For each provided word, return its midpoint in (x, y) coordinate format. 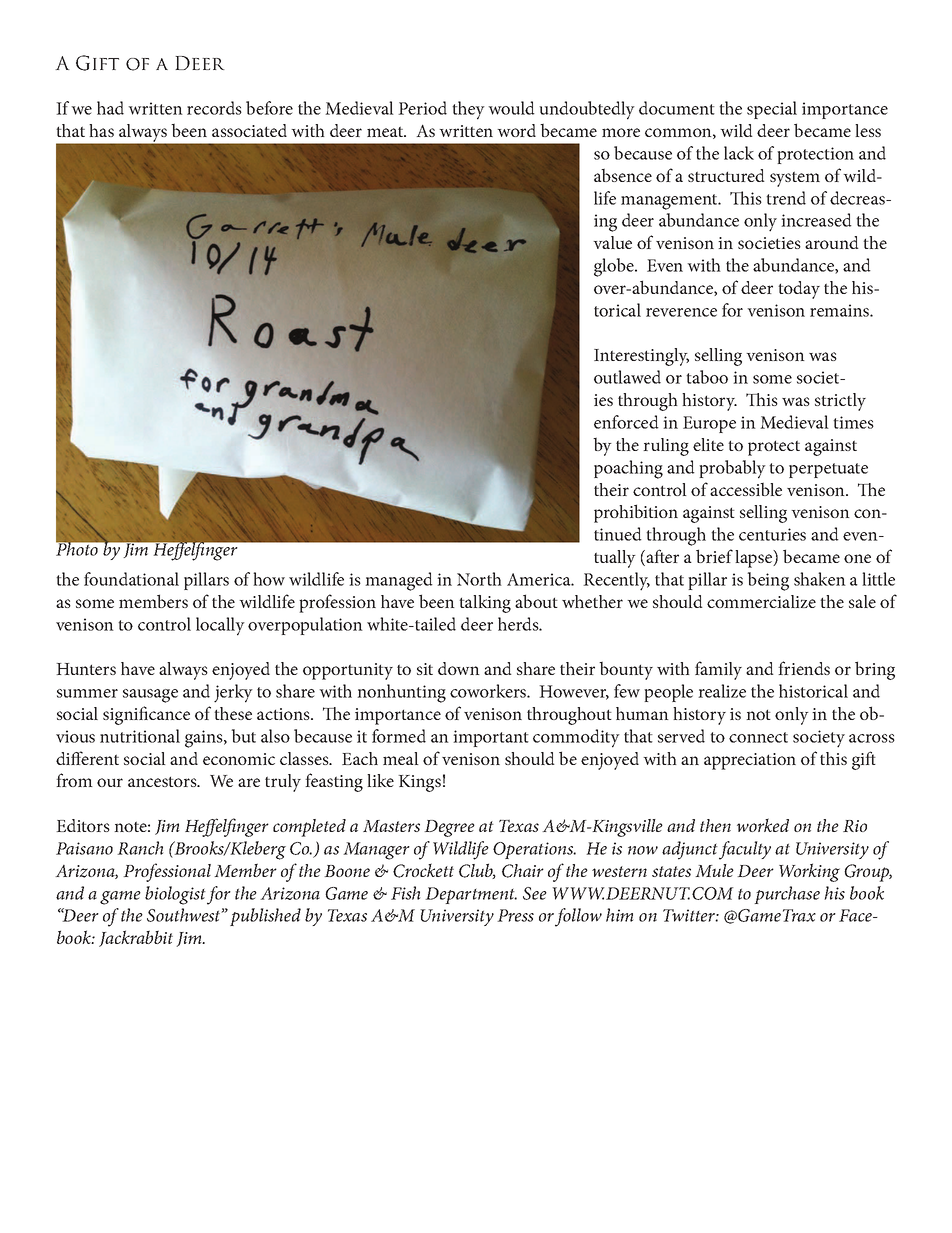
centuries (772, 534)
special (772, 110)
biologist (175, 895)
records (214, 108)
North (479, 579)
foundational (131, 579)
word (516, 130)
